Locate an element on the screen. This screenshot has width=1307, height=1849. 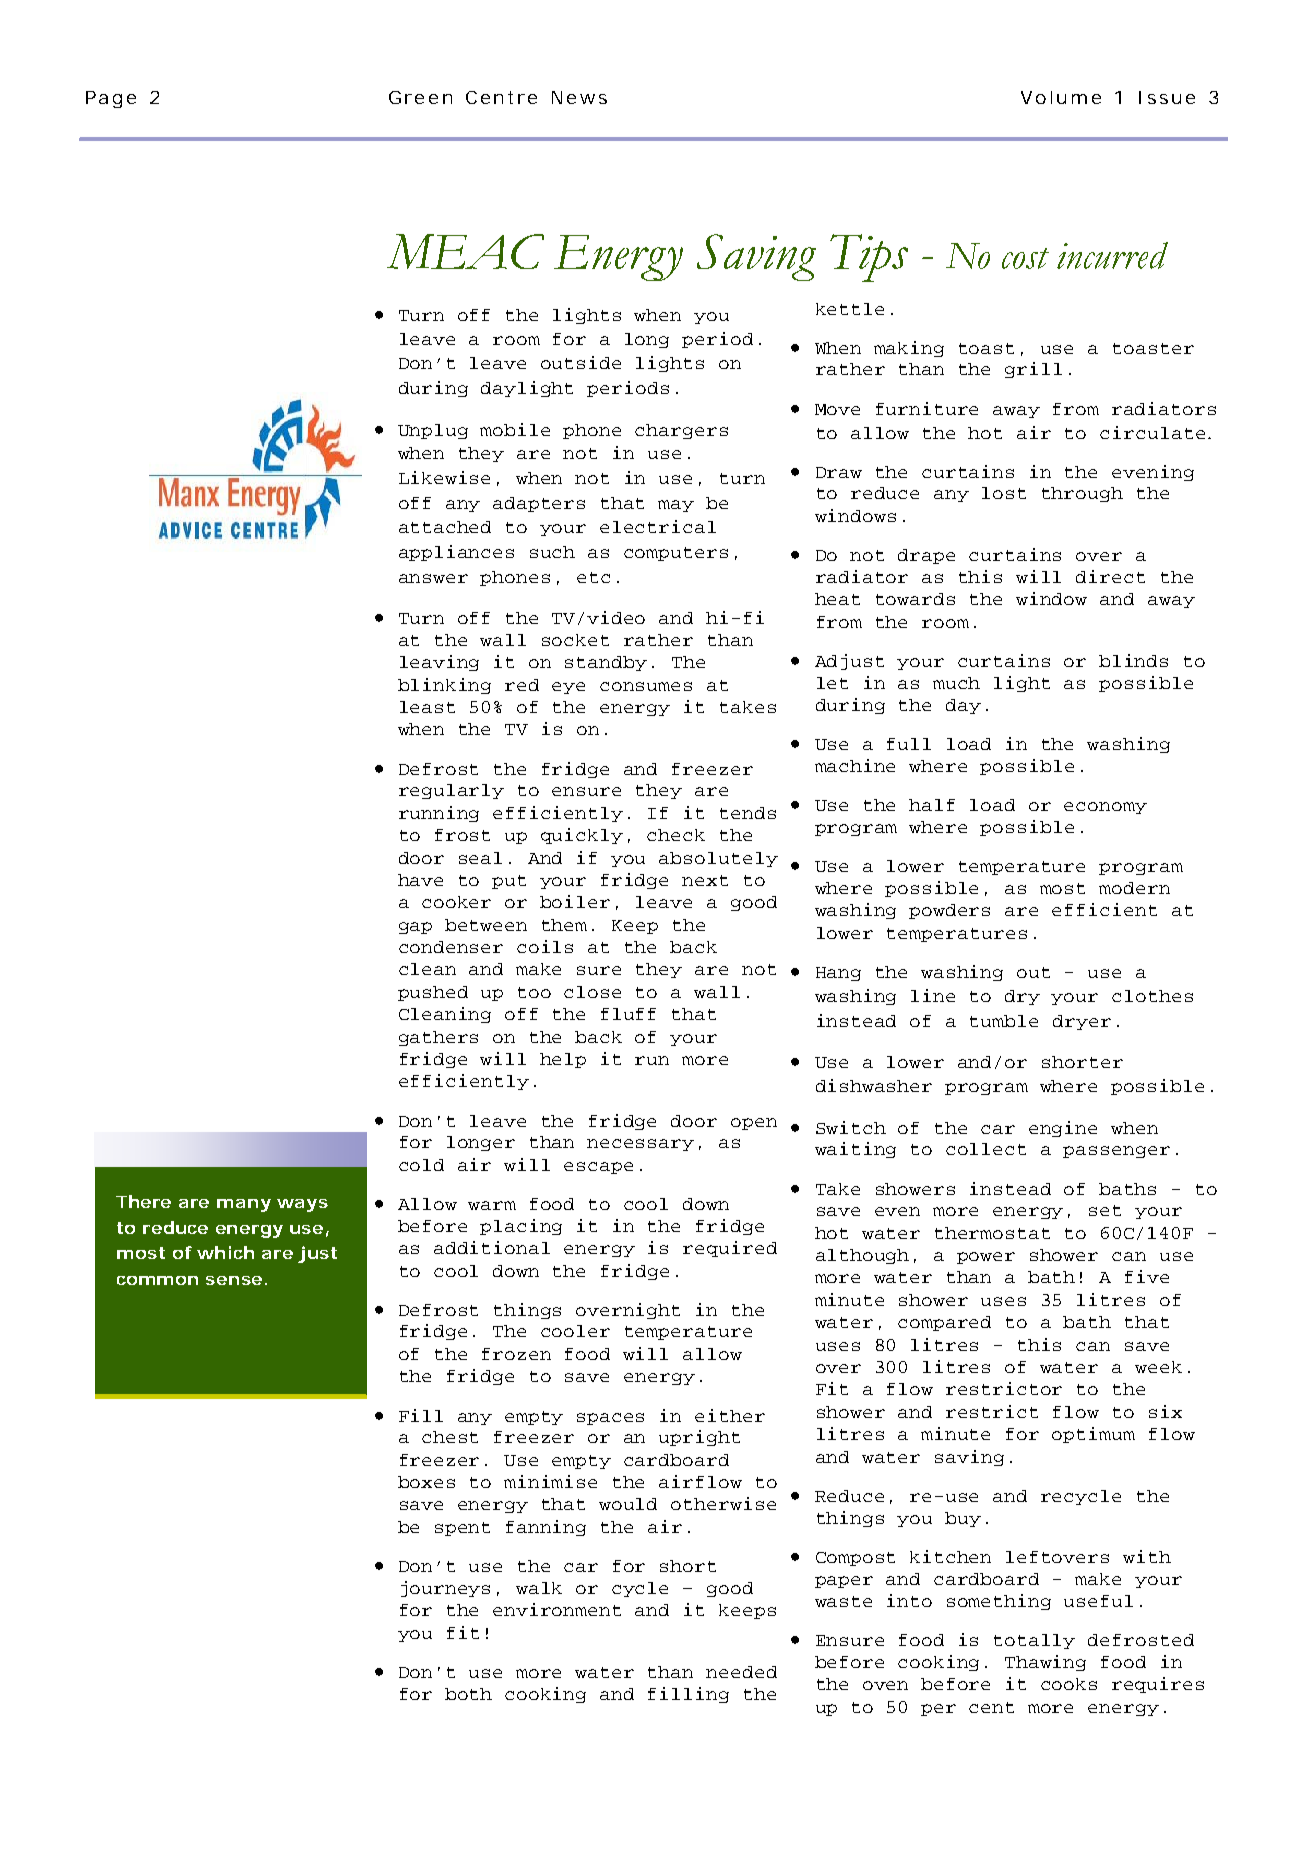
ways is located at coordinates (302, 1205).
